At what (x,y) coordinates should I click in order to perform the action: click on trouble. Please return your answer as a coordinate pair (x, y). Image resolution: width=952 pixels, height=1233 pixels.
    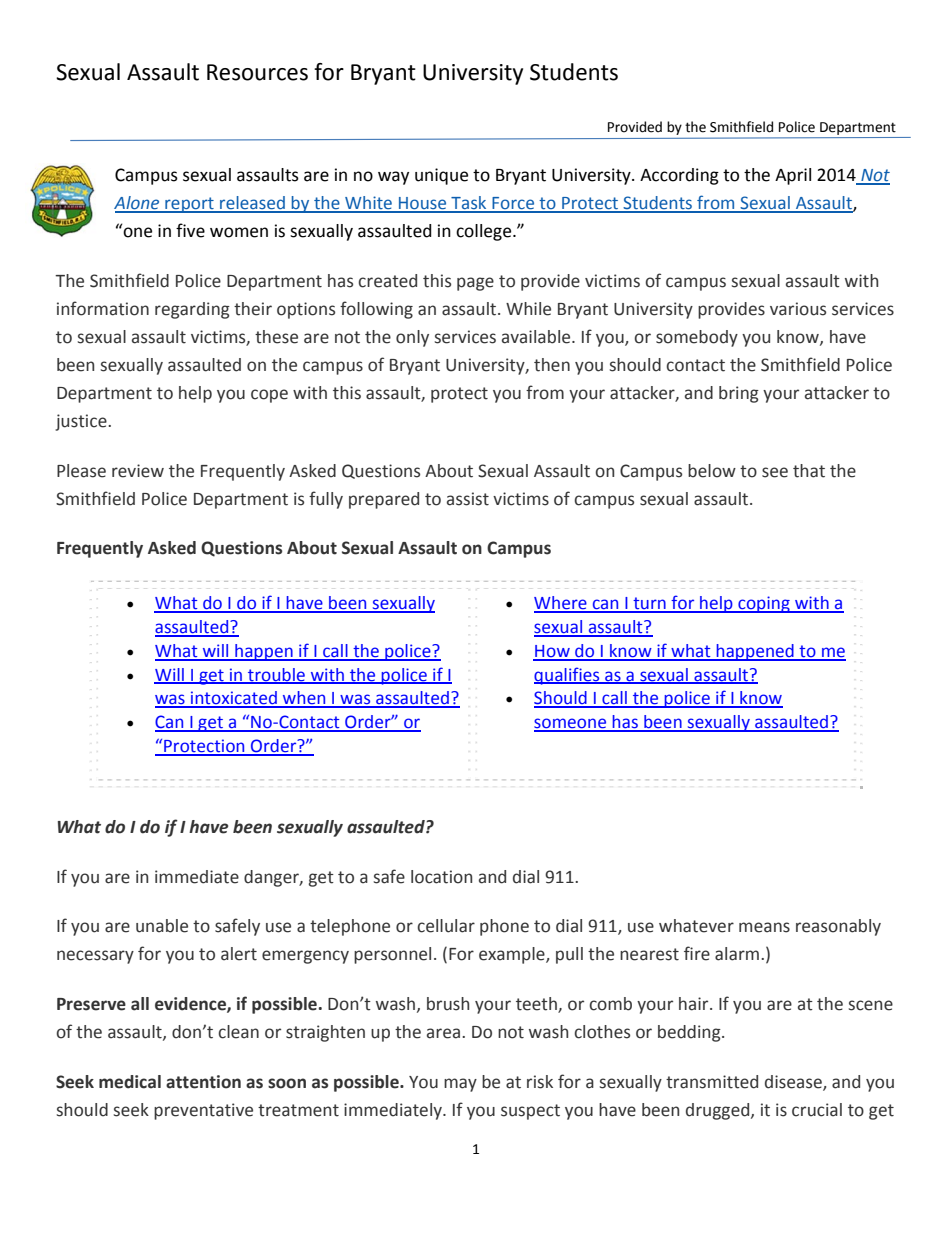
    Looking at the image, I should click on (276, 675).
